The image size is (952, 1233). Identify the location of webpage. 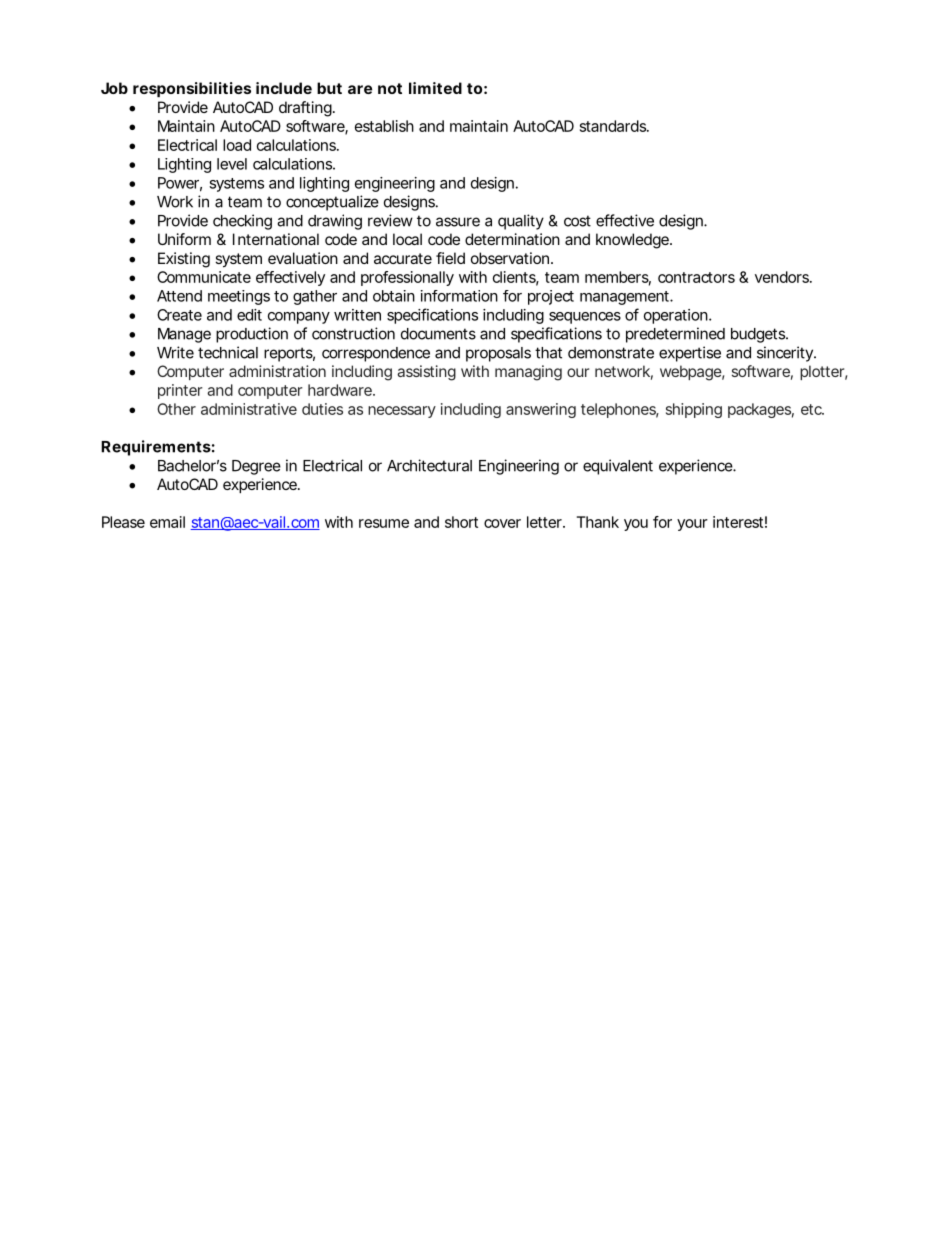
(691, 373).
